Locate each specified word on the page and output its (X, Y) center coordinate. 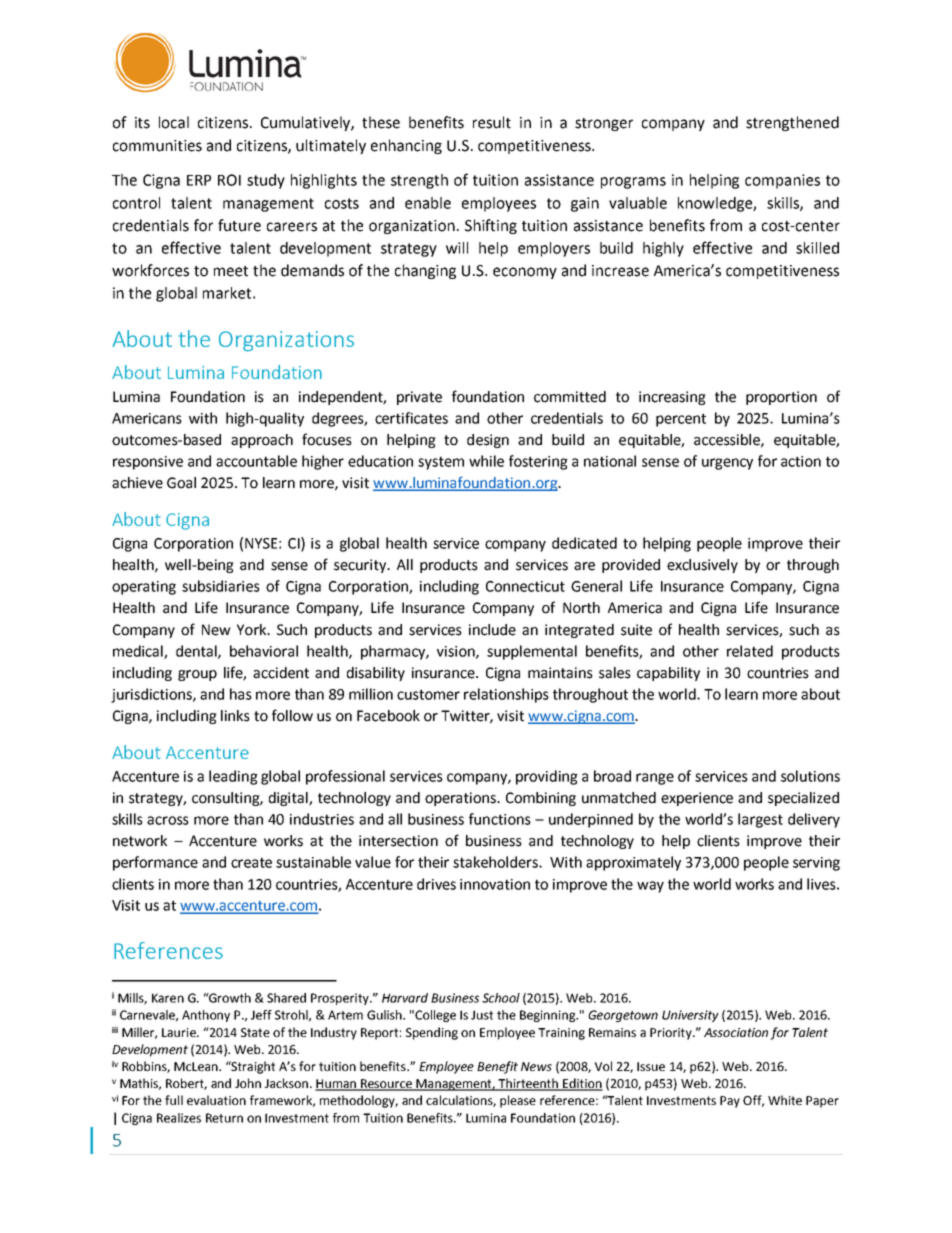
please (518, 1101)
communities (157, 146)
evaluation (216, 1100)
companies (782, 181)
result (492, 122)
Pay (730, 1102)
